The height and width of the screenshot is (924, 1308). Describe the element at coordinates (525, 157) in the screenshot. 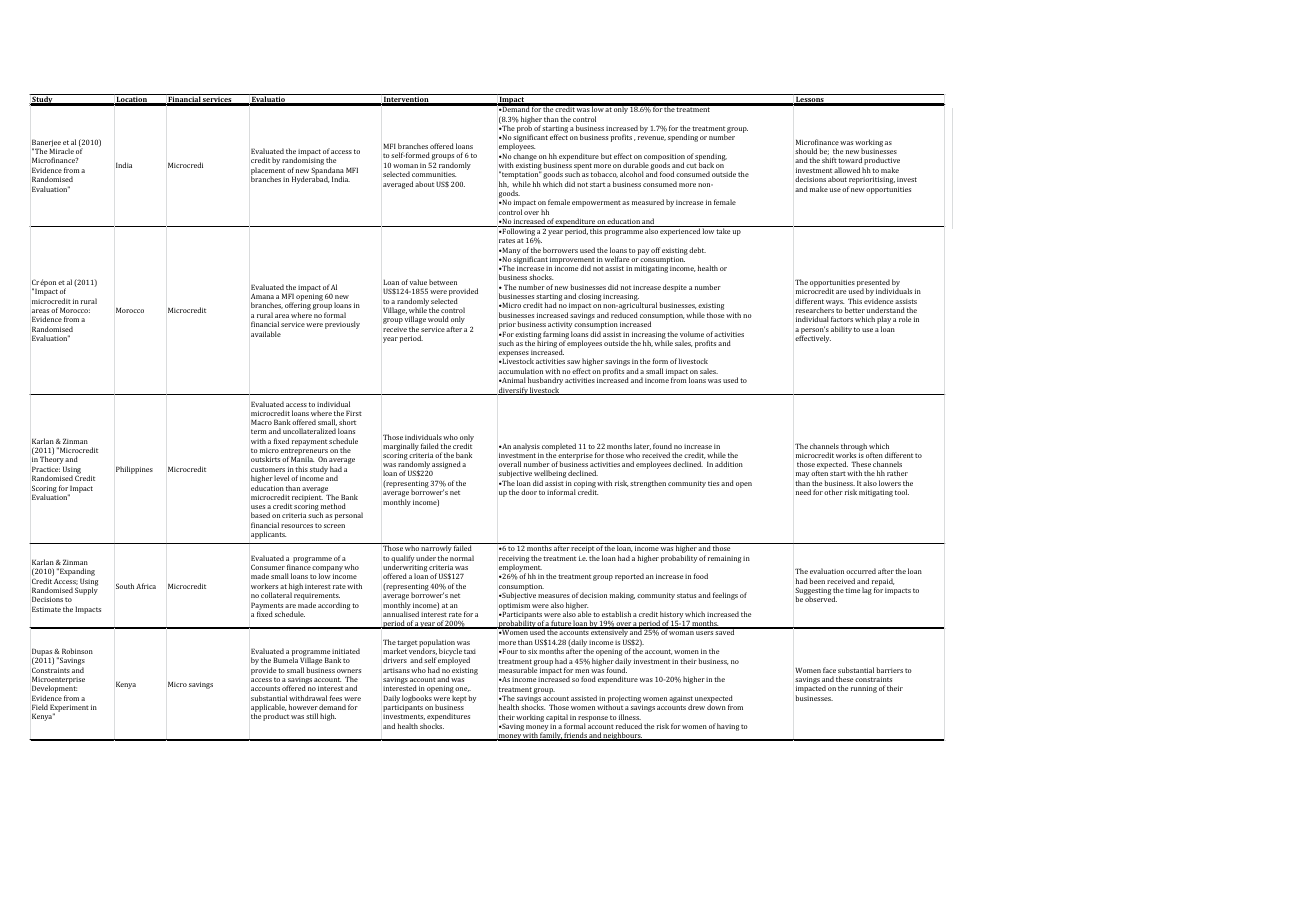

I see `change` at that location.
